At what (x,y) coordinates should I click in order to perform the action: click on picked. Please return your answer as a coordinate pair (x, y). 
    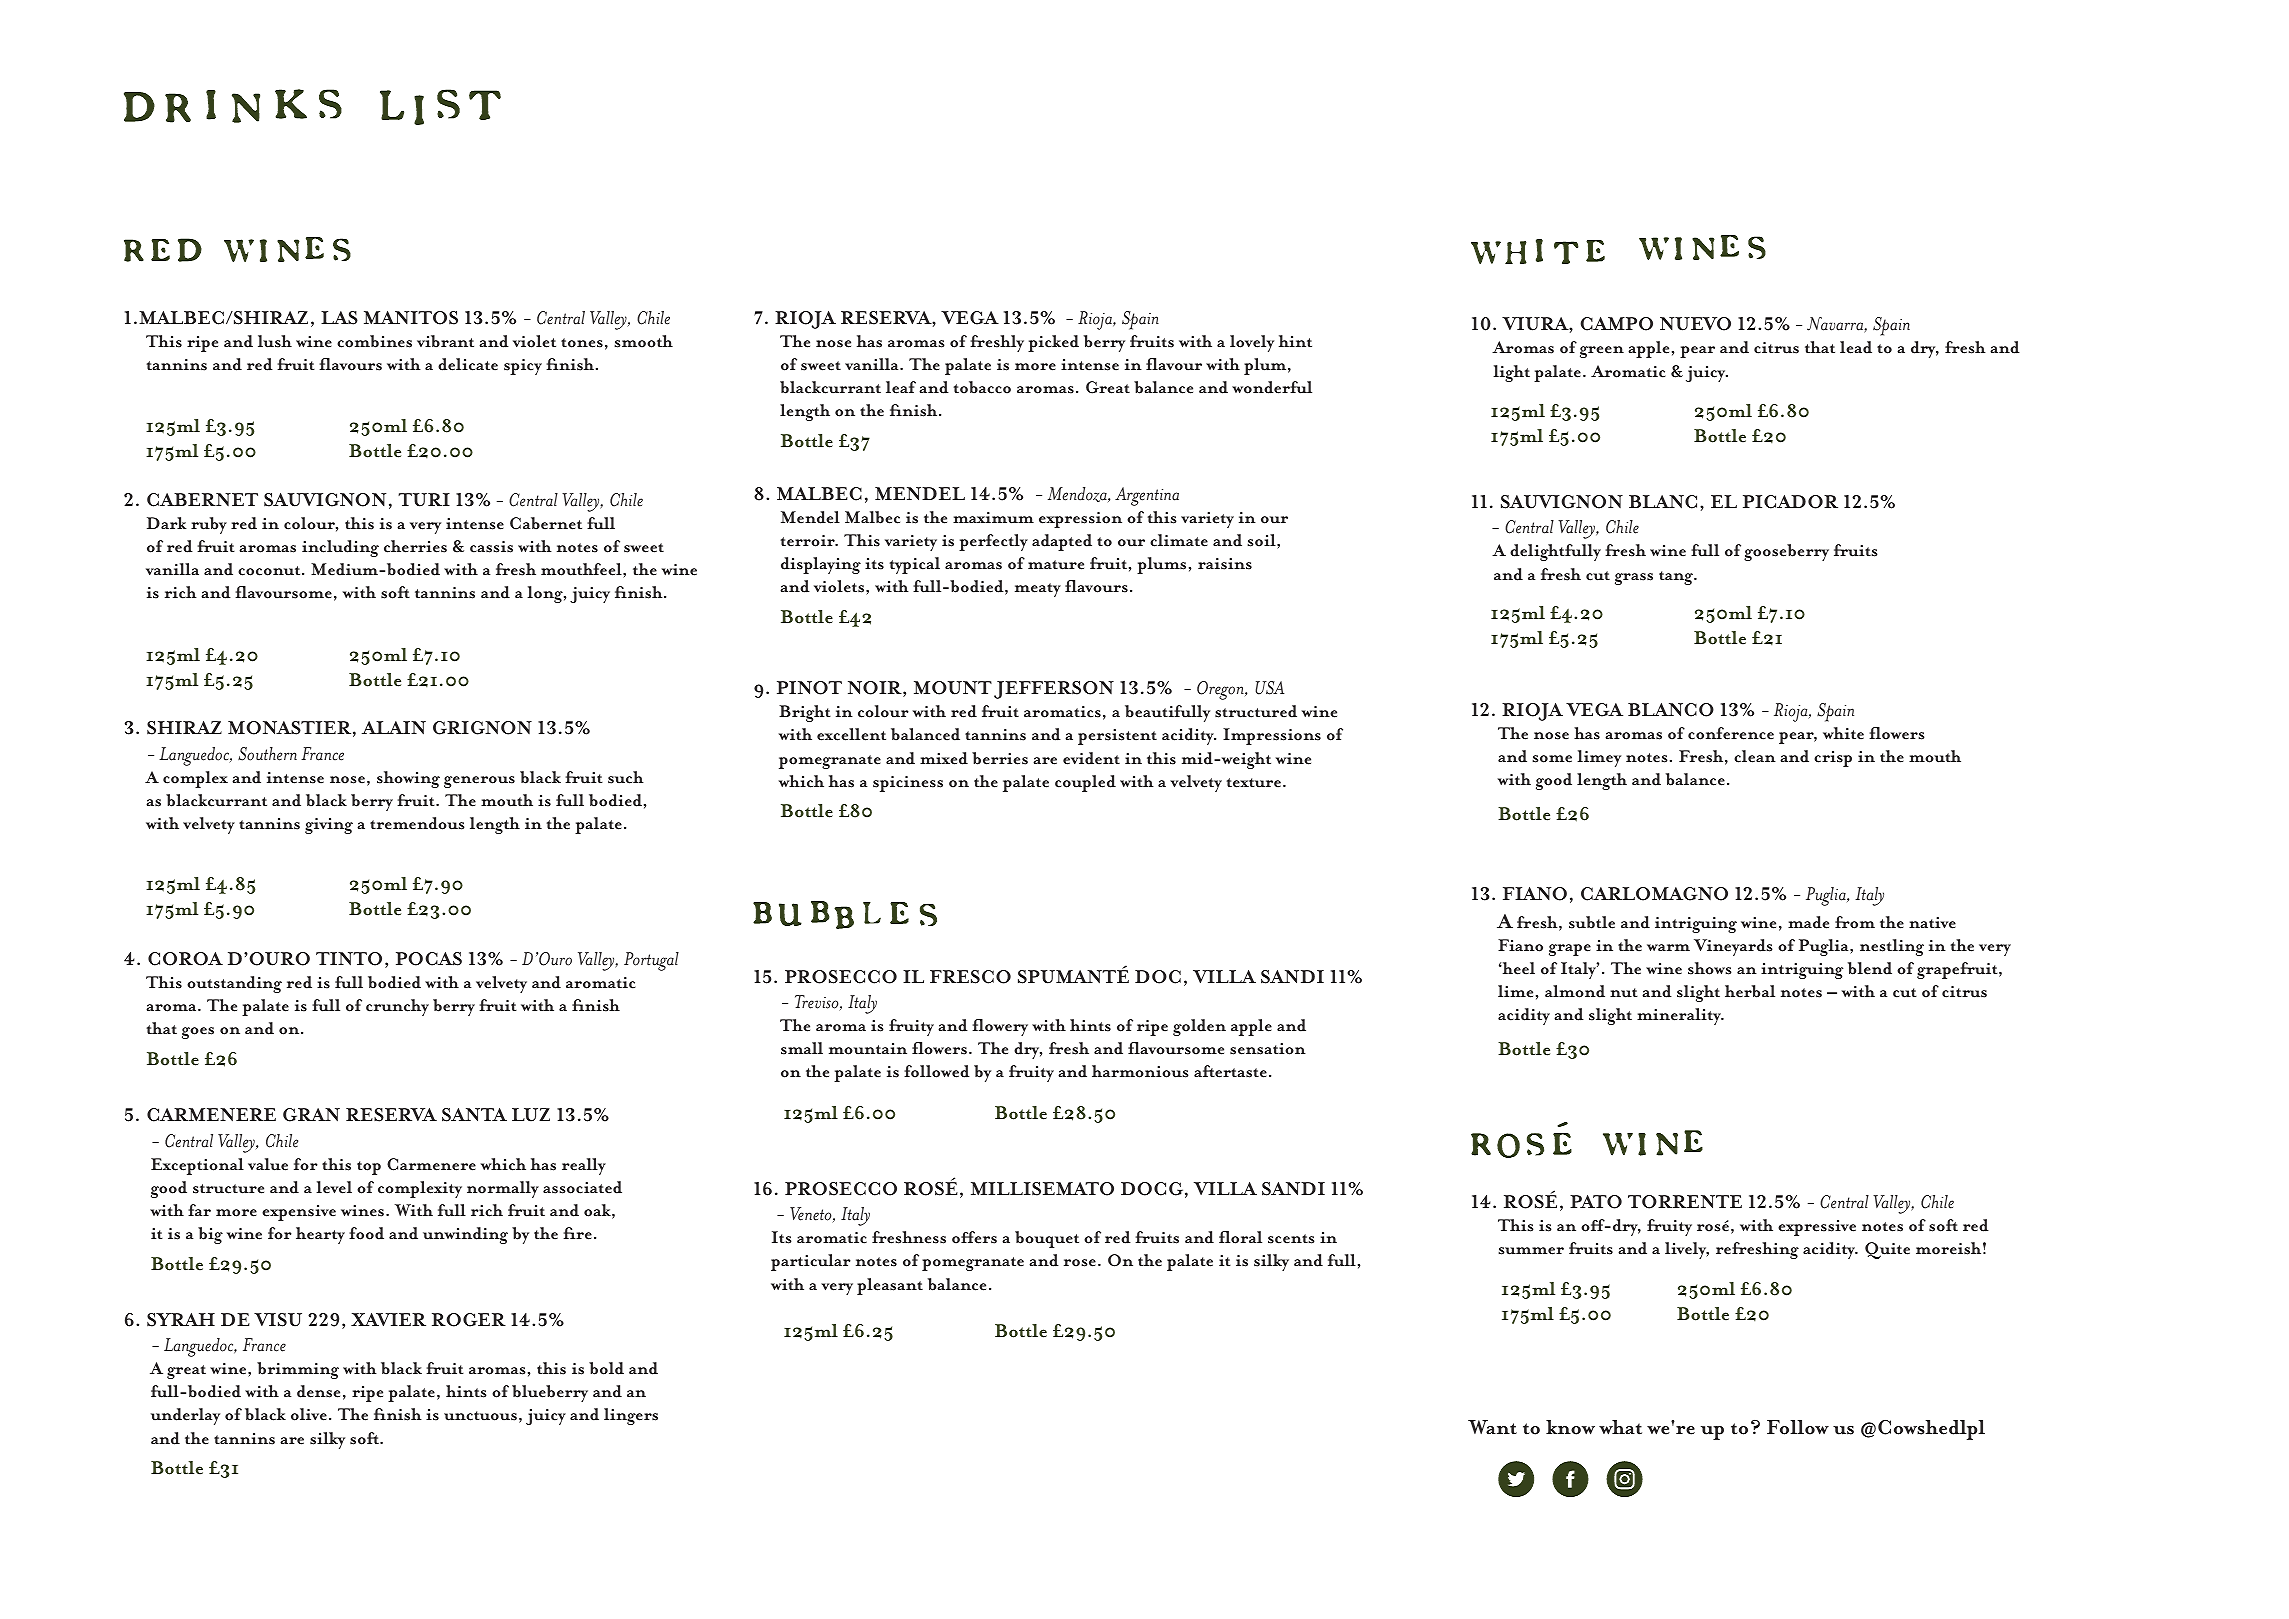
    Looking at the image, I should click on (1053, 343).
